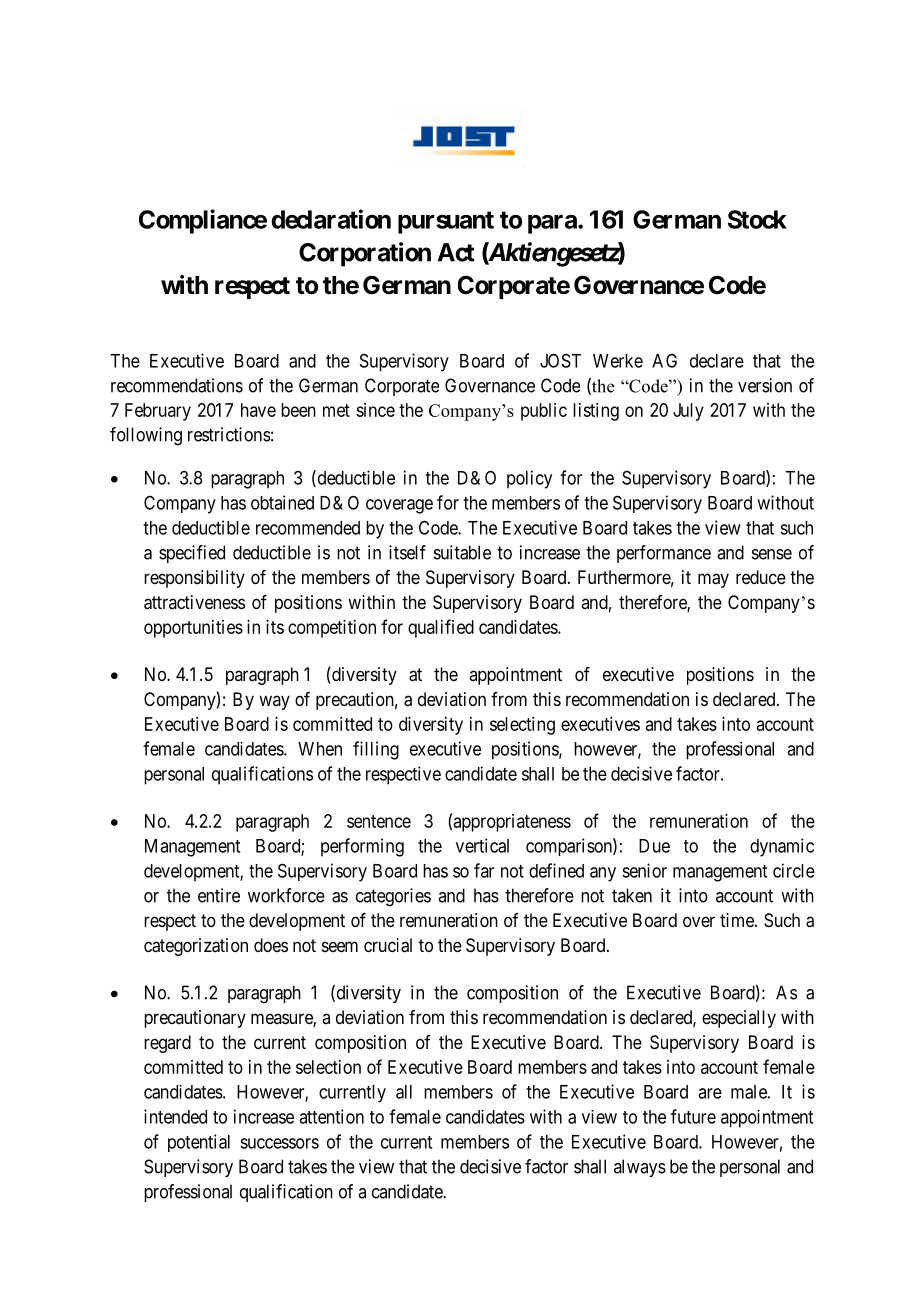  What do you see at coordinates (654, 846) in the image?
I see `Due` at bounding box center [654, 846].
